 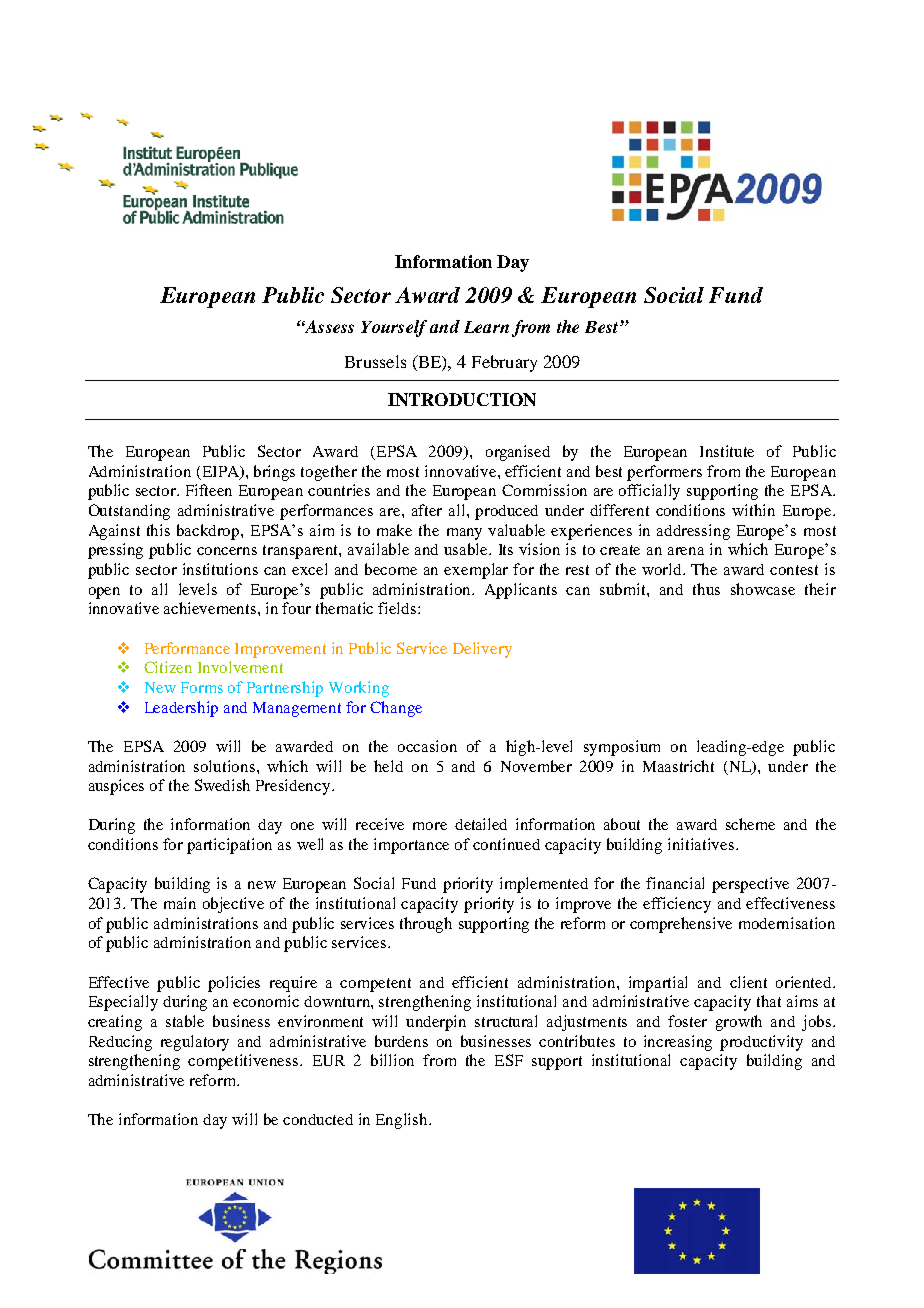 I want to click on Leadership, so click(x=181, y=709).
